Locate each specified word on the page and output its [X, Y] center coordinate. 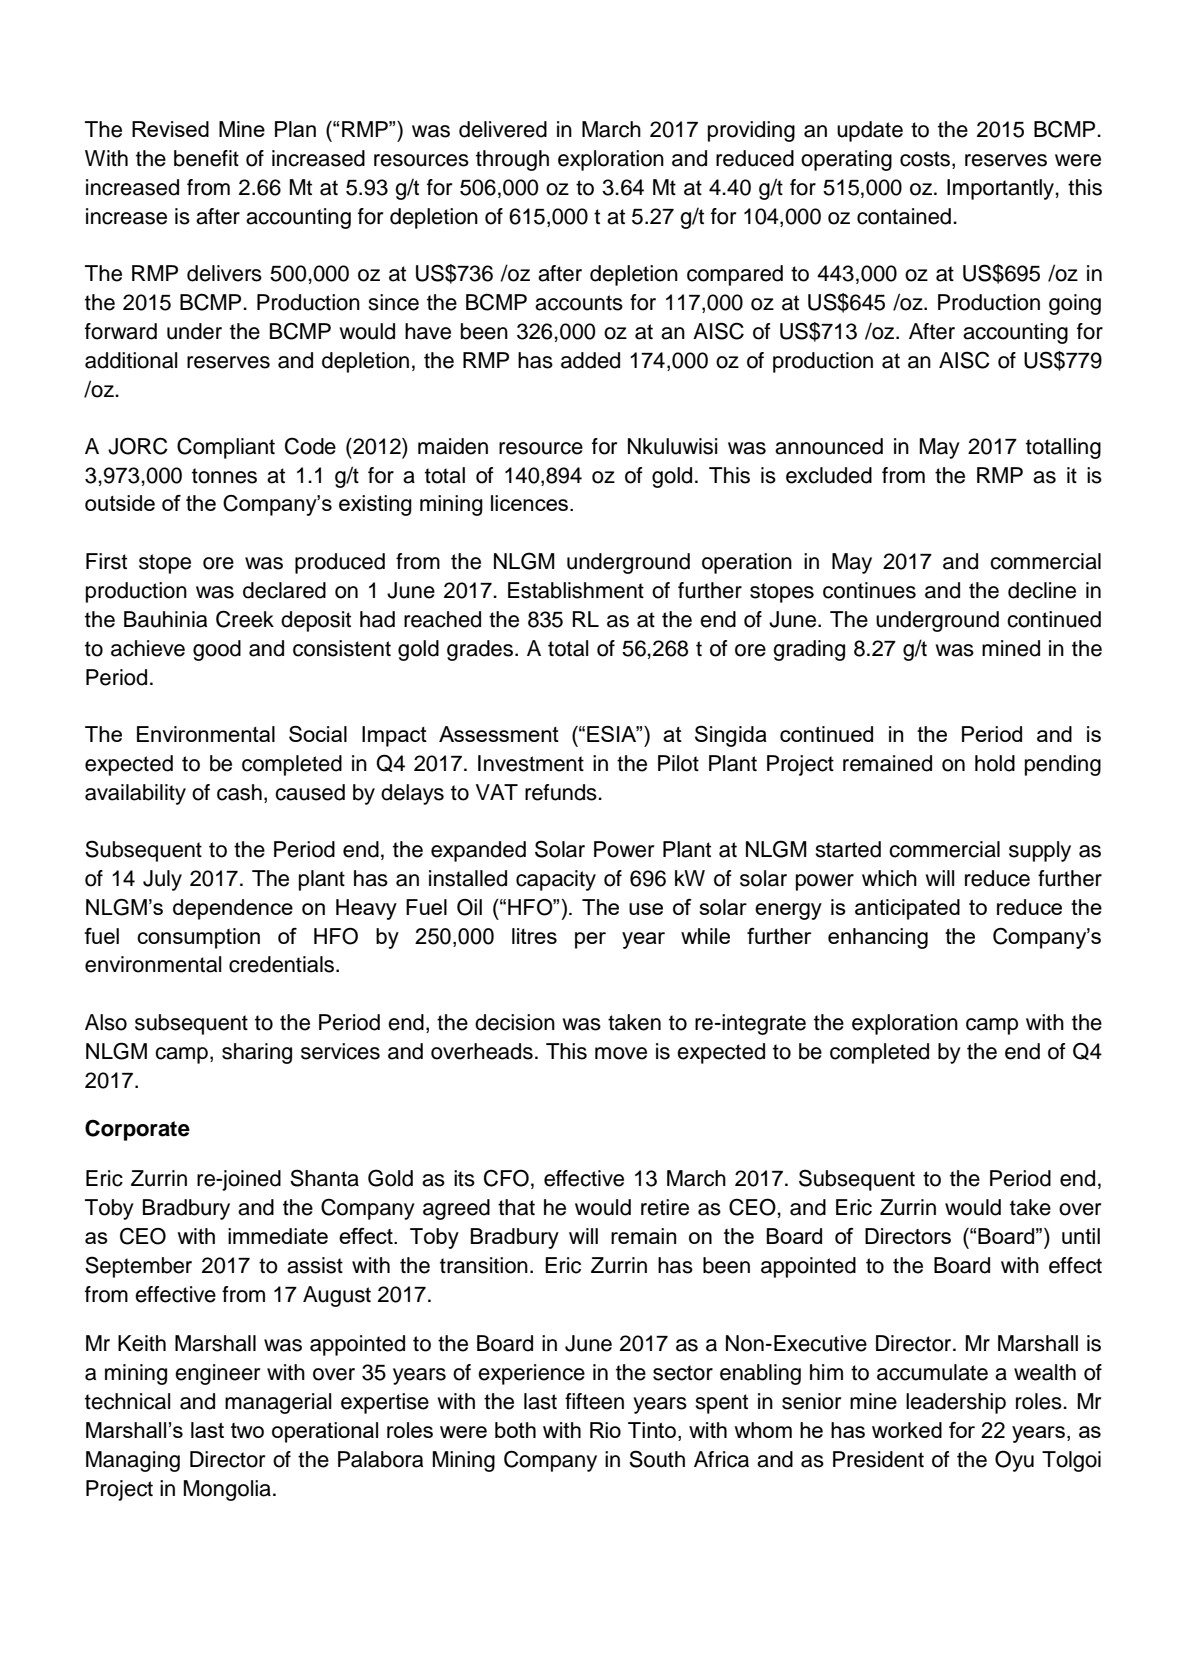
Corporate [137, 1130]
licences [529, 503]
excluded [829, 475]
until [1081, 1236]
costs [926, 160]
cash [239, 792]
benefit [206, 158]
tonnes [224, 476]
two [247, 1430]
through [512, 160]
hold [995, 763]
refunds [562, 792]
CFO [506, 1178]
